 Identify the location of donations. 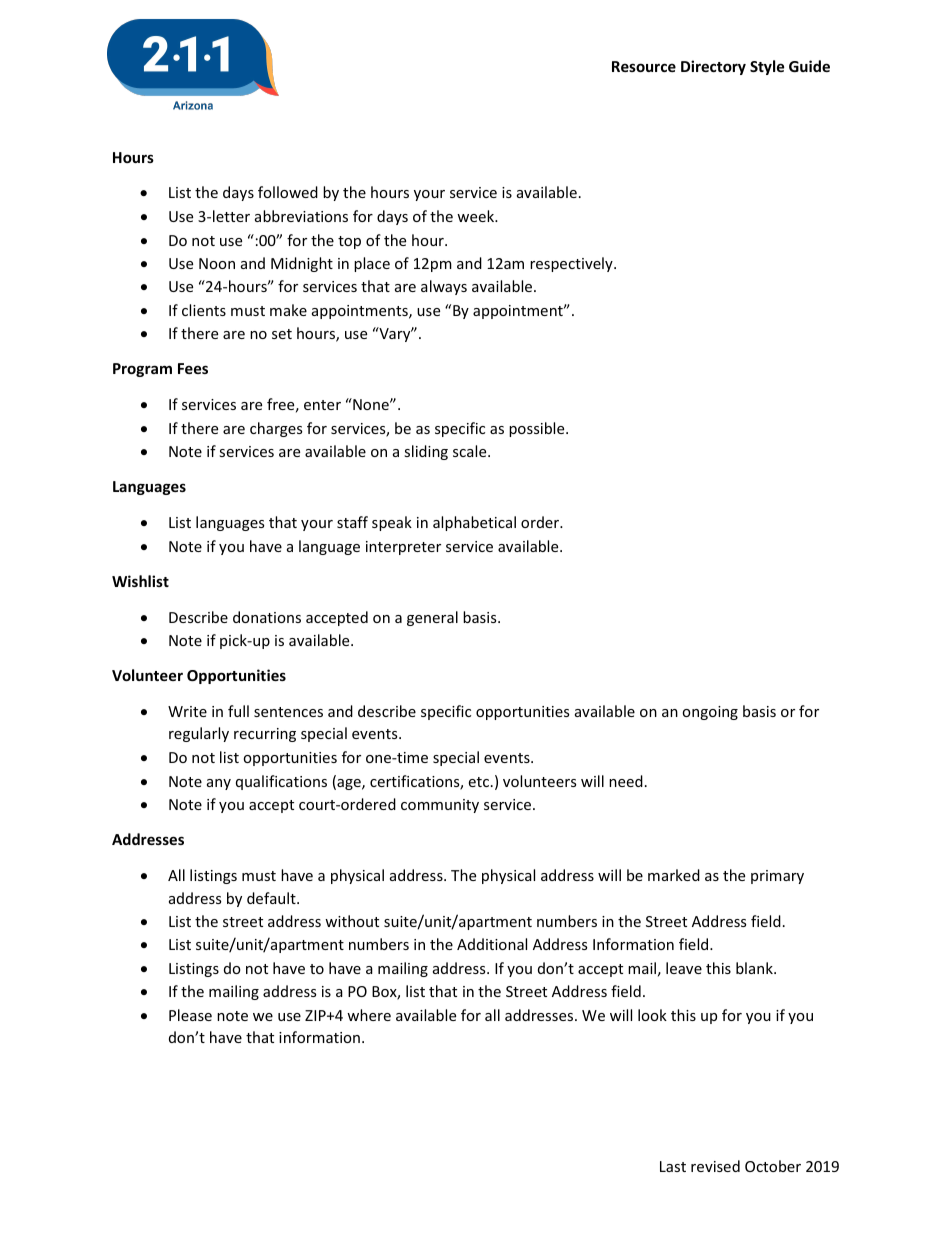
(267, 617).
